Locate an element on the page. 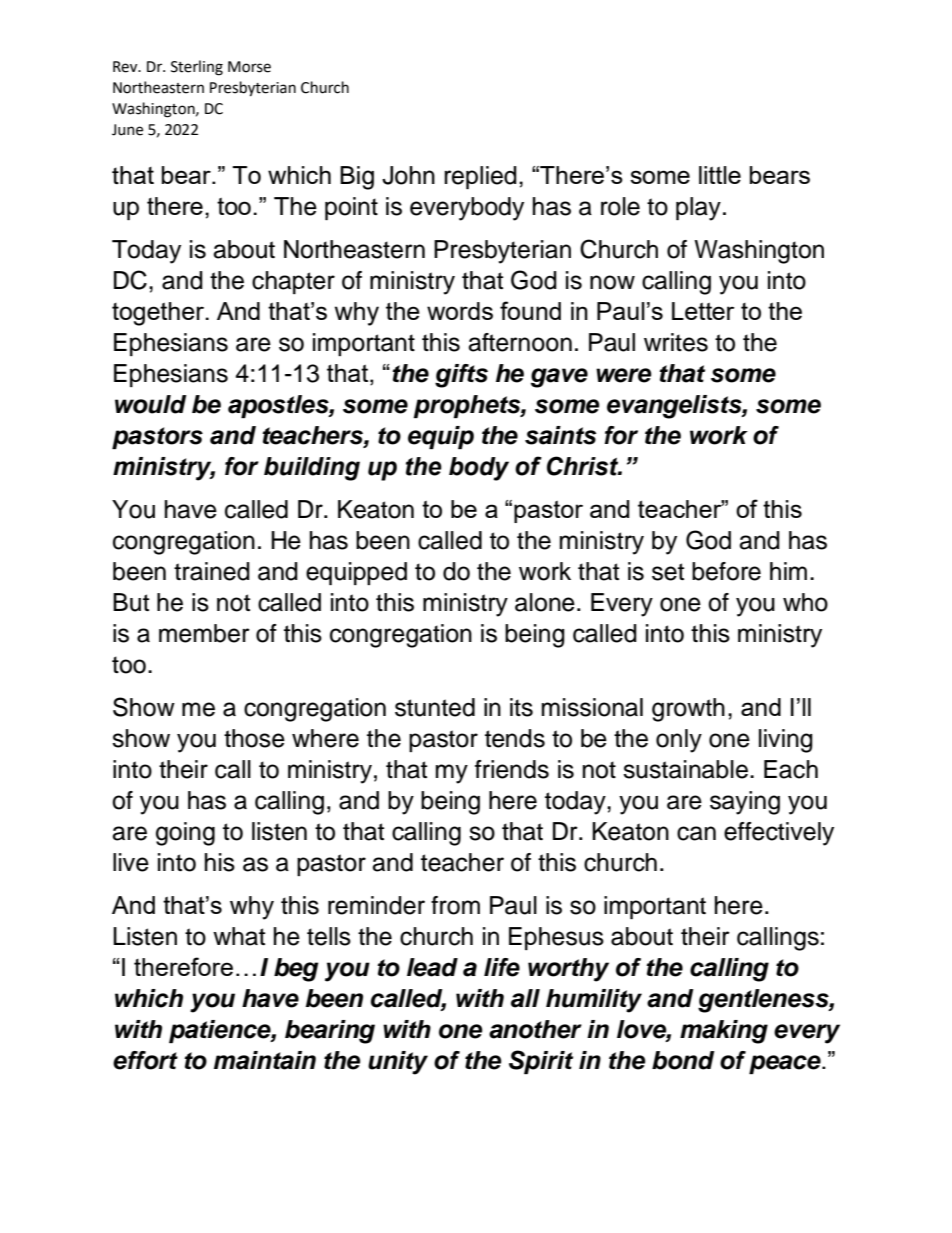 The image size is (952, 1233). before is located at coordinates (726, 571).
